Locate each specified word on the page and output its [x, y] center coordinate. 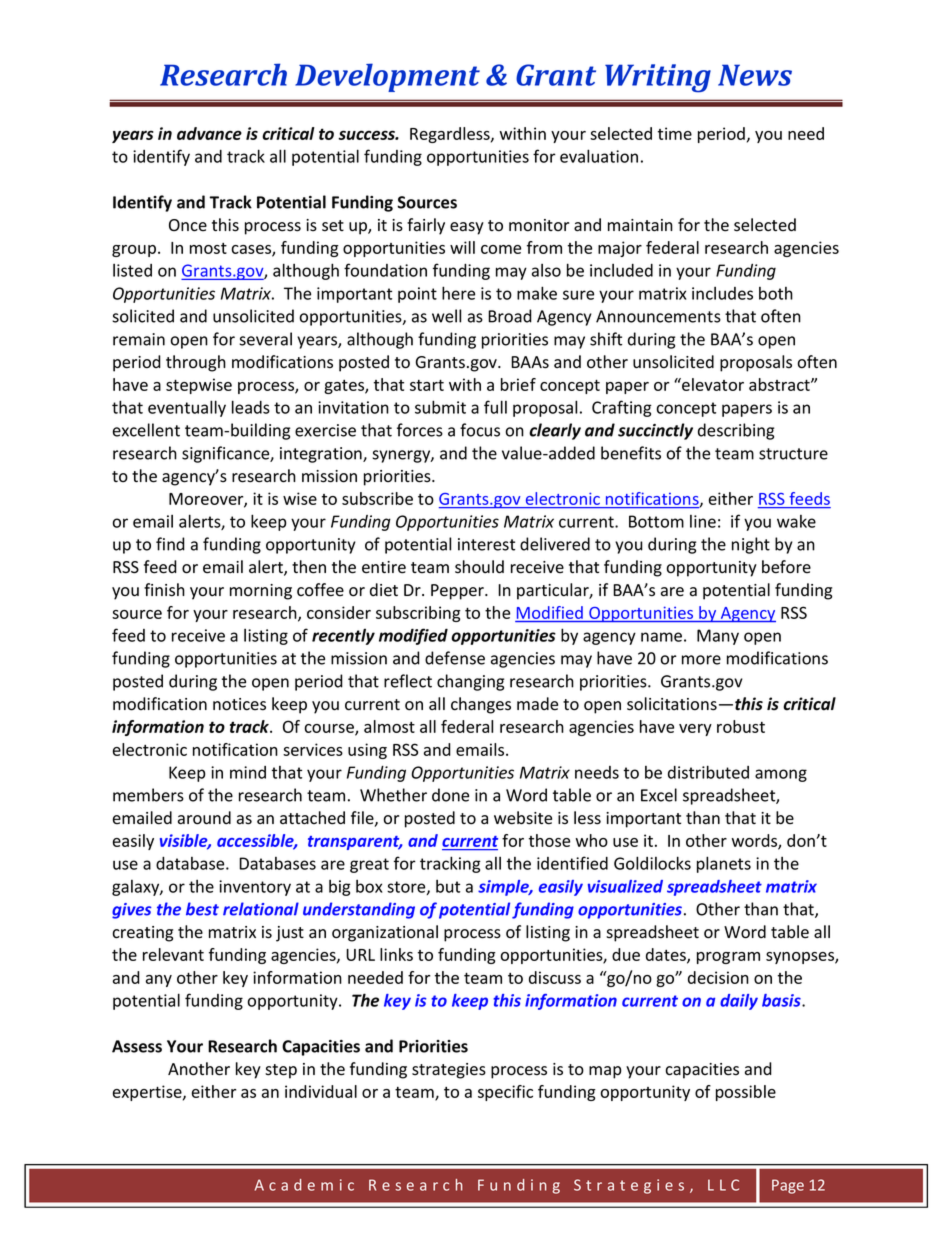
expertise [148, 1093]
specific [505, 1093]
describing [736, 431]
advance [209, 133]
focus [480, 430]
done [450, 795]
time [675, 133]
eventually [187, 408]
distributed [708, 772]
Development [387, 77]
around [204, 818]
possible [746, 1093]
